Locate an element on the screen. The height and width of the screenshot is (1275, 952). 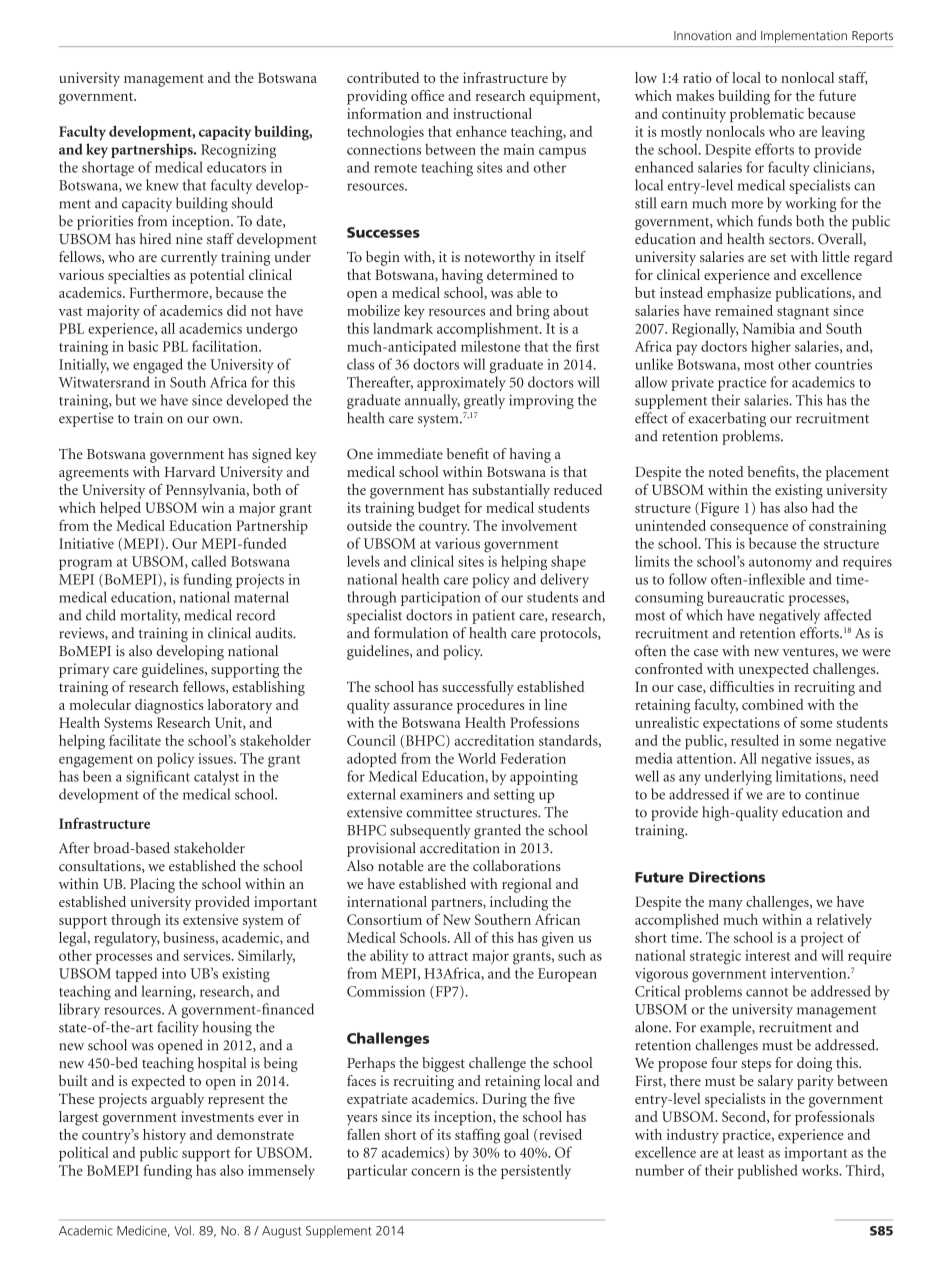
published is located at coordinates (767, 1171).
